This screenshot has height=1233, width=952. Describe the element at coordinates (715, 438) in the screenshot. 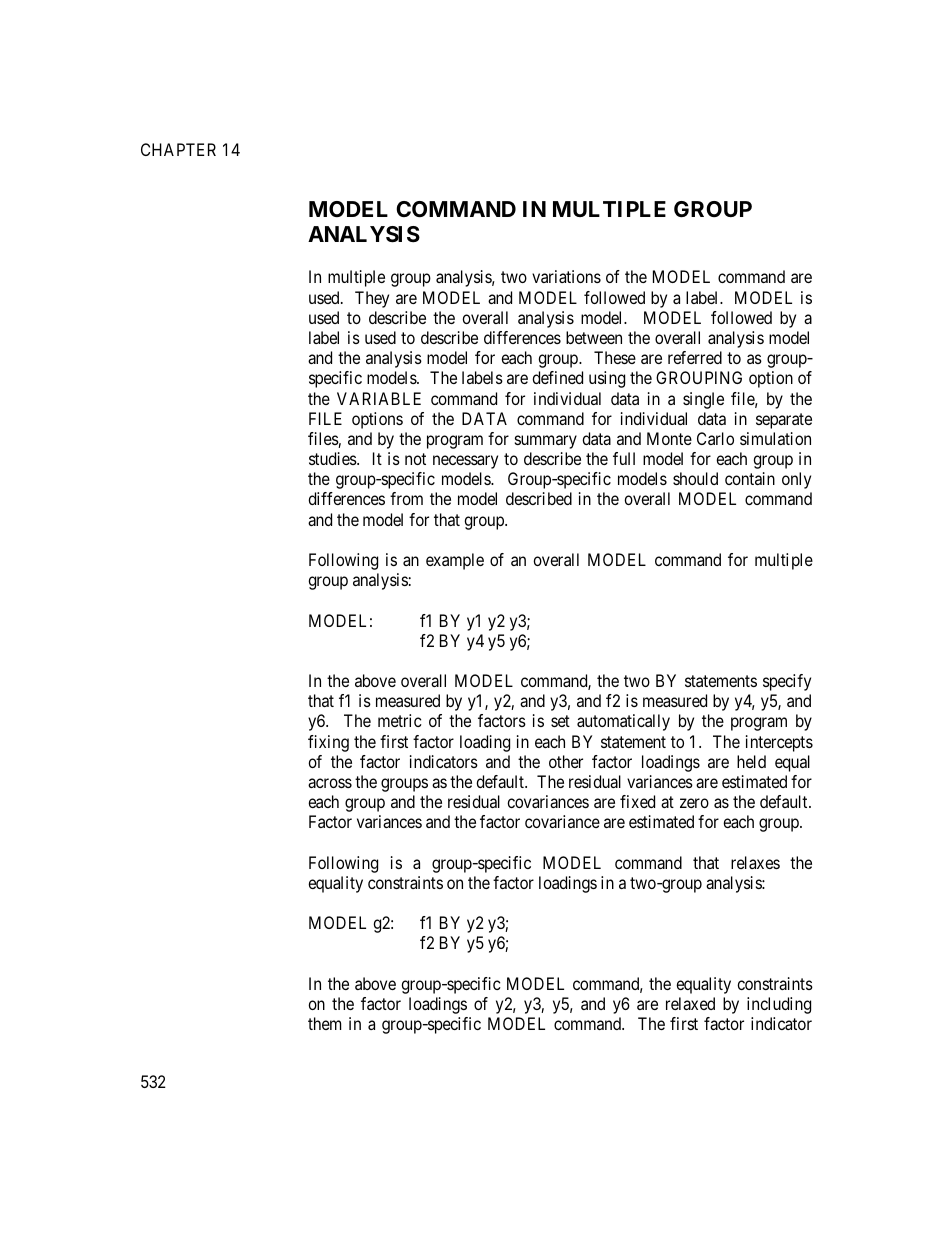

I see `Carlo` at that location.
